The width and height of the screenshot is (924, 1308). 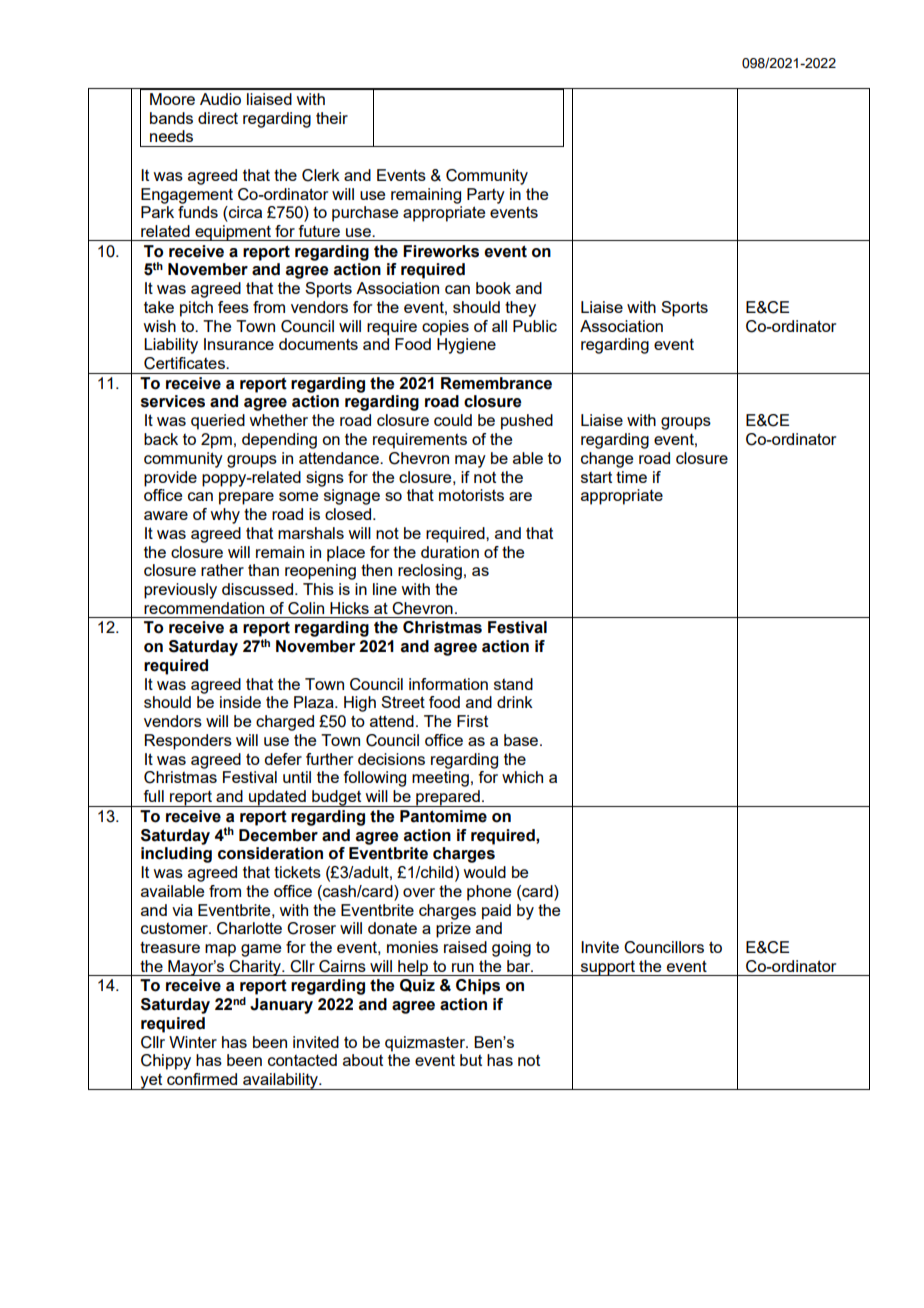 I want to click on stand, so click(x=513, y=684).
